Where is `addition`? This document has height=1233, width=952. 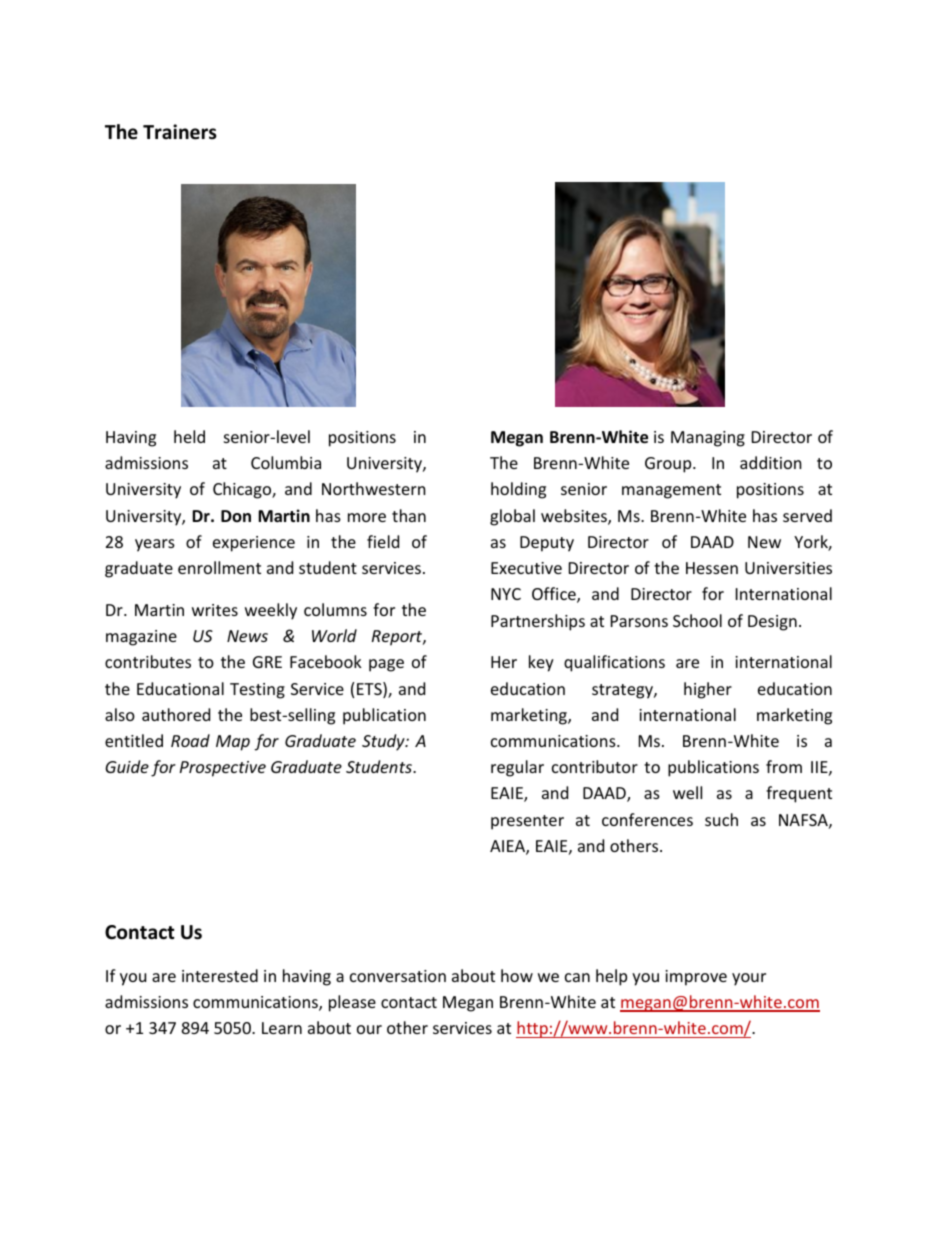 addition is located at coordinates (771, 462).
